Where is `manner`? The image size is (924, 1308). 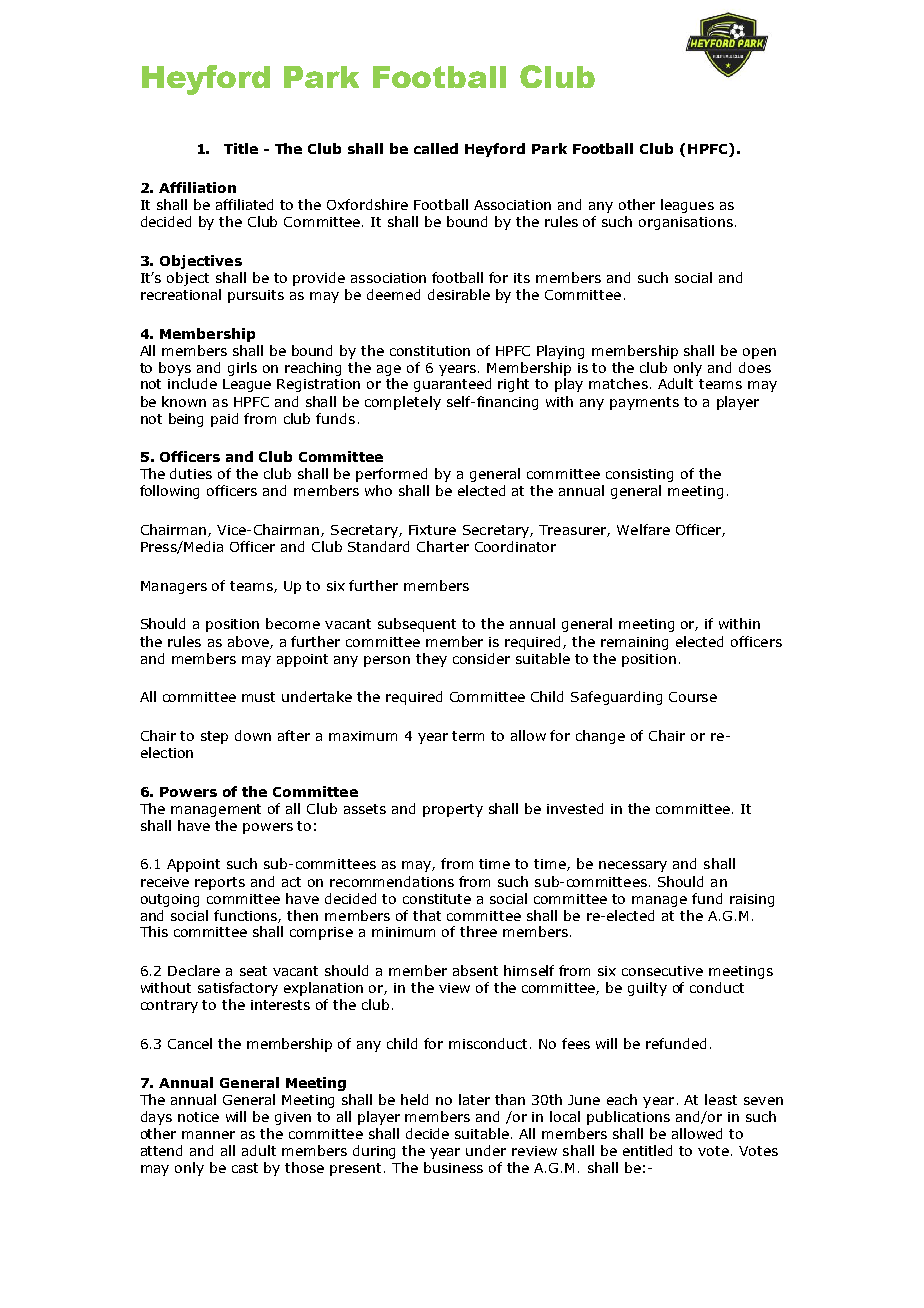
manner is located at coordinates (208, 1135).
